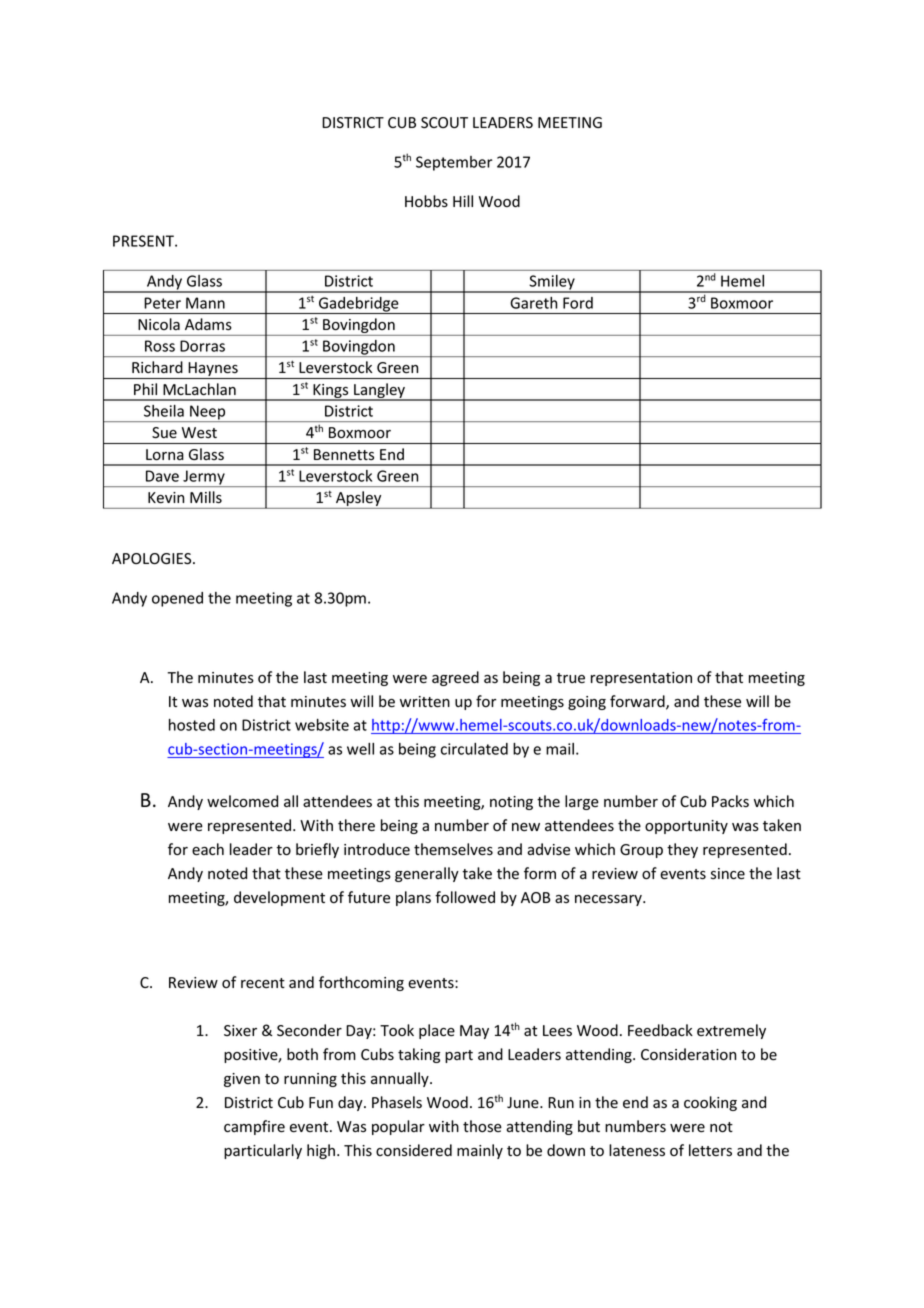 This screenshot has height=1308, width=924. Describe the element at coordinates (192, 725) in the screenshot. I see `hosted` at that location.
